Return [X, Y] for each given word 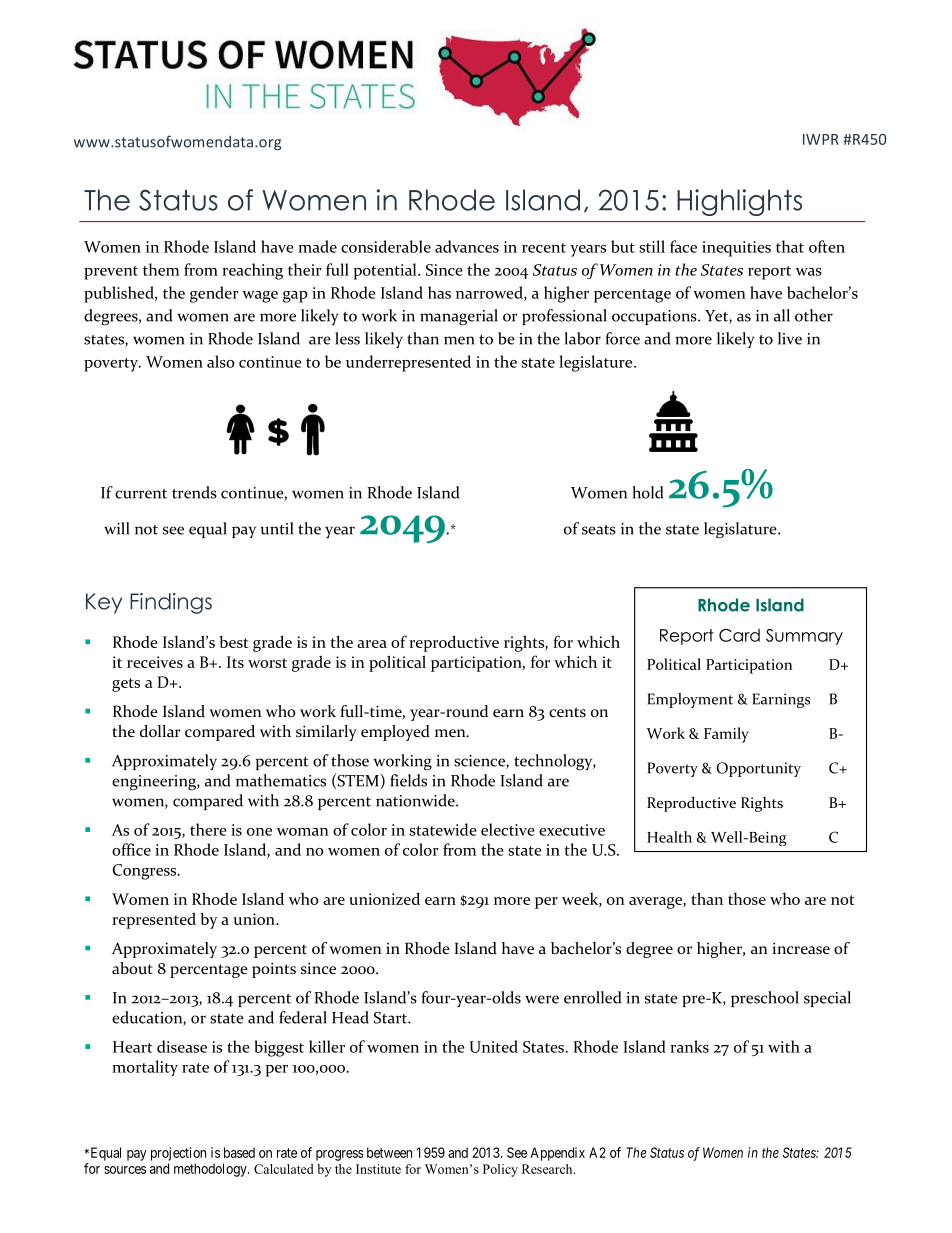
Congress [146, 872]
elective [508, 829]
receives [155, 662]
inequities [736, 249]
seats [599, 530]
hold [647, 492]
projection [178, 1154]
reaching [252, 271]
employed [395, 733]
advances [467, 246]
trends [194, 492]
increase [801, 948]
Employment [690, 700]
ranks [689, 1046]
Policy [500, 1170]
